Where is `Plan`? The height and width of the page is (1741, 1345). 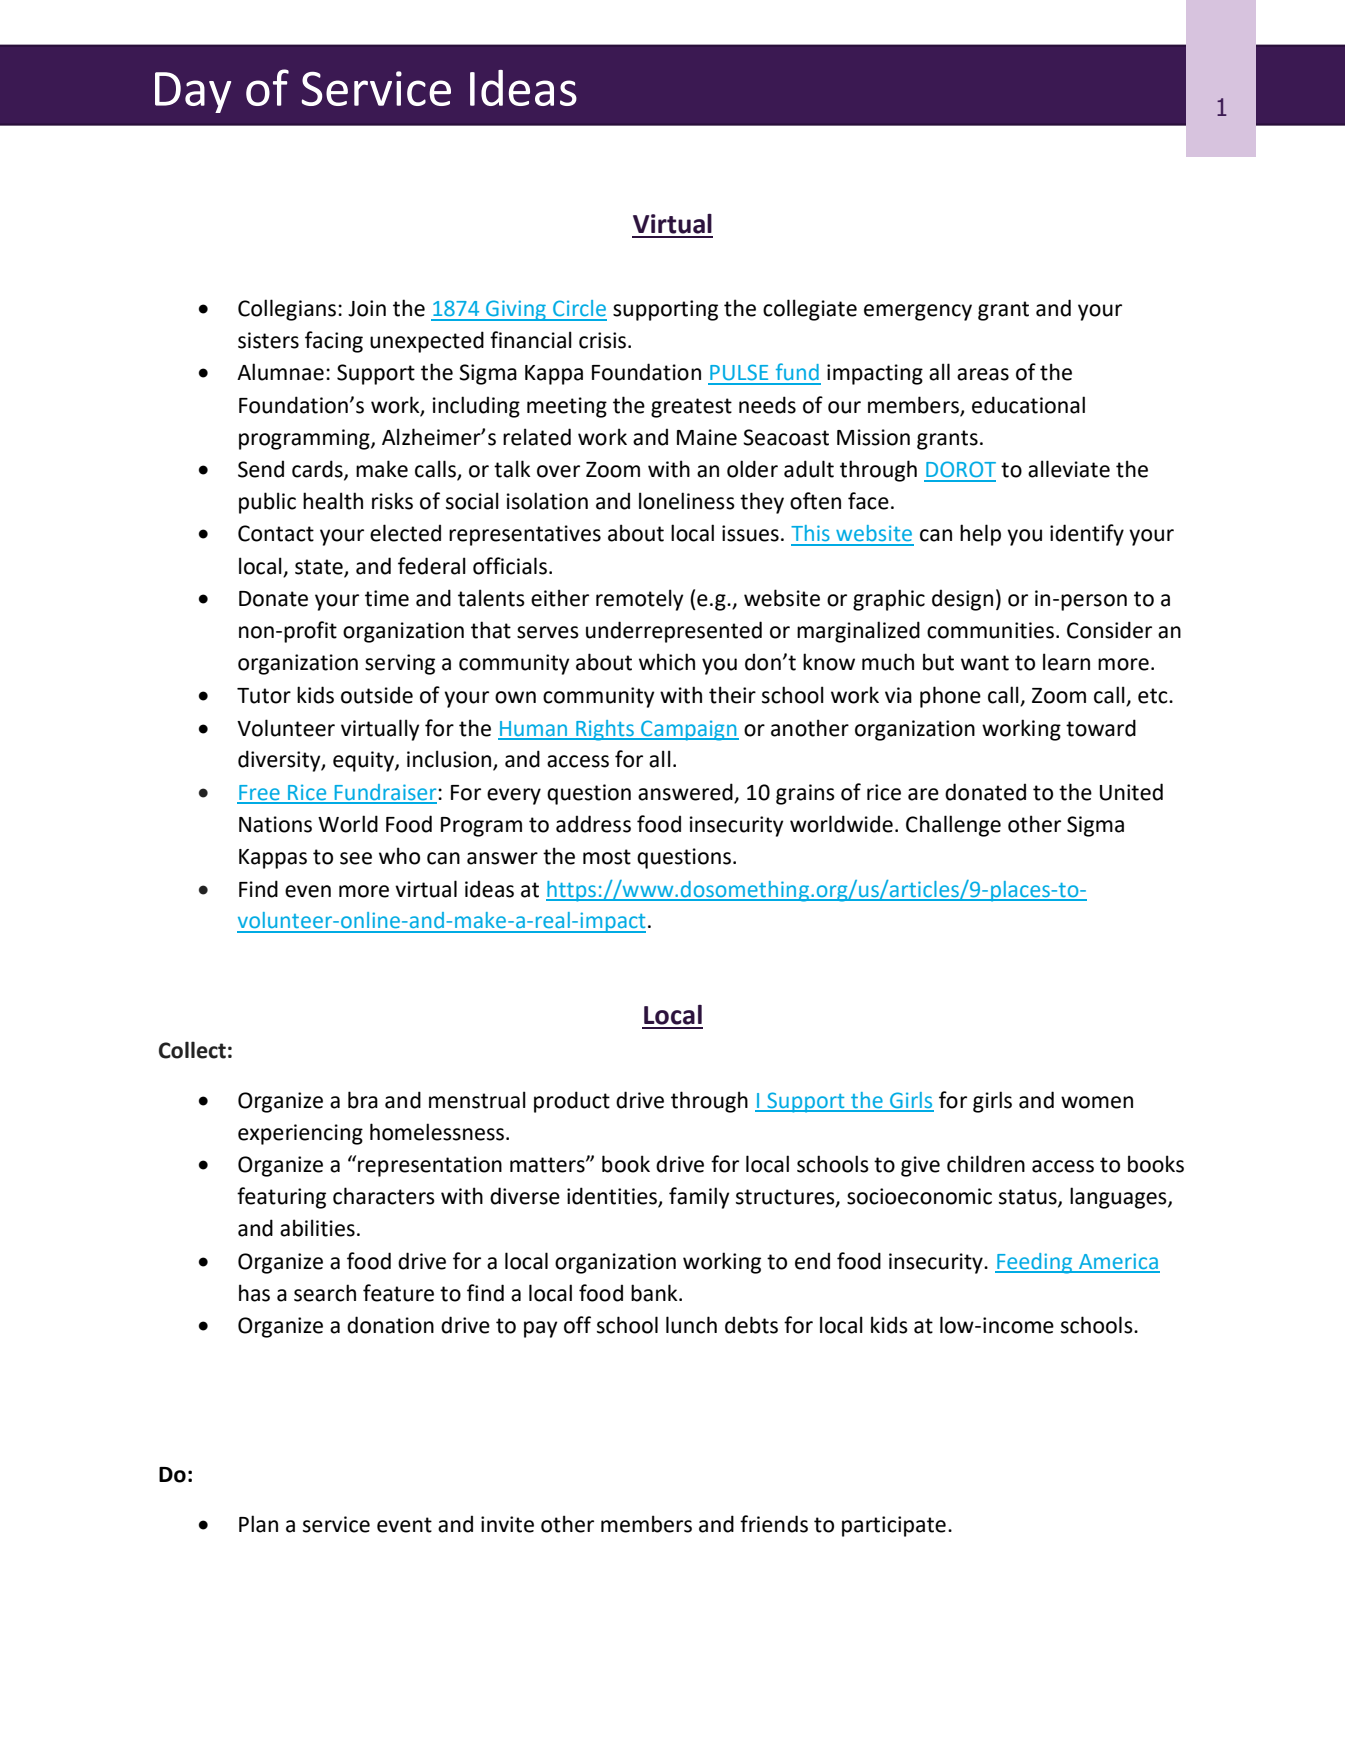
Plan is located at coordinates (258, 1524).
